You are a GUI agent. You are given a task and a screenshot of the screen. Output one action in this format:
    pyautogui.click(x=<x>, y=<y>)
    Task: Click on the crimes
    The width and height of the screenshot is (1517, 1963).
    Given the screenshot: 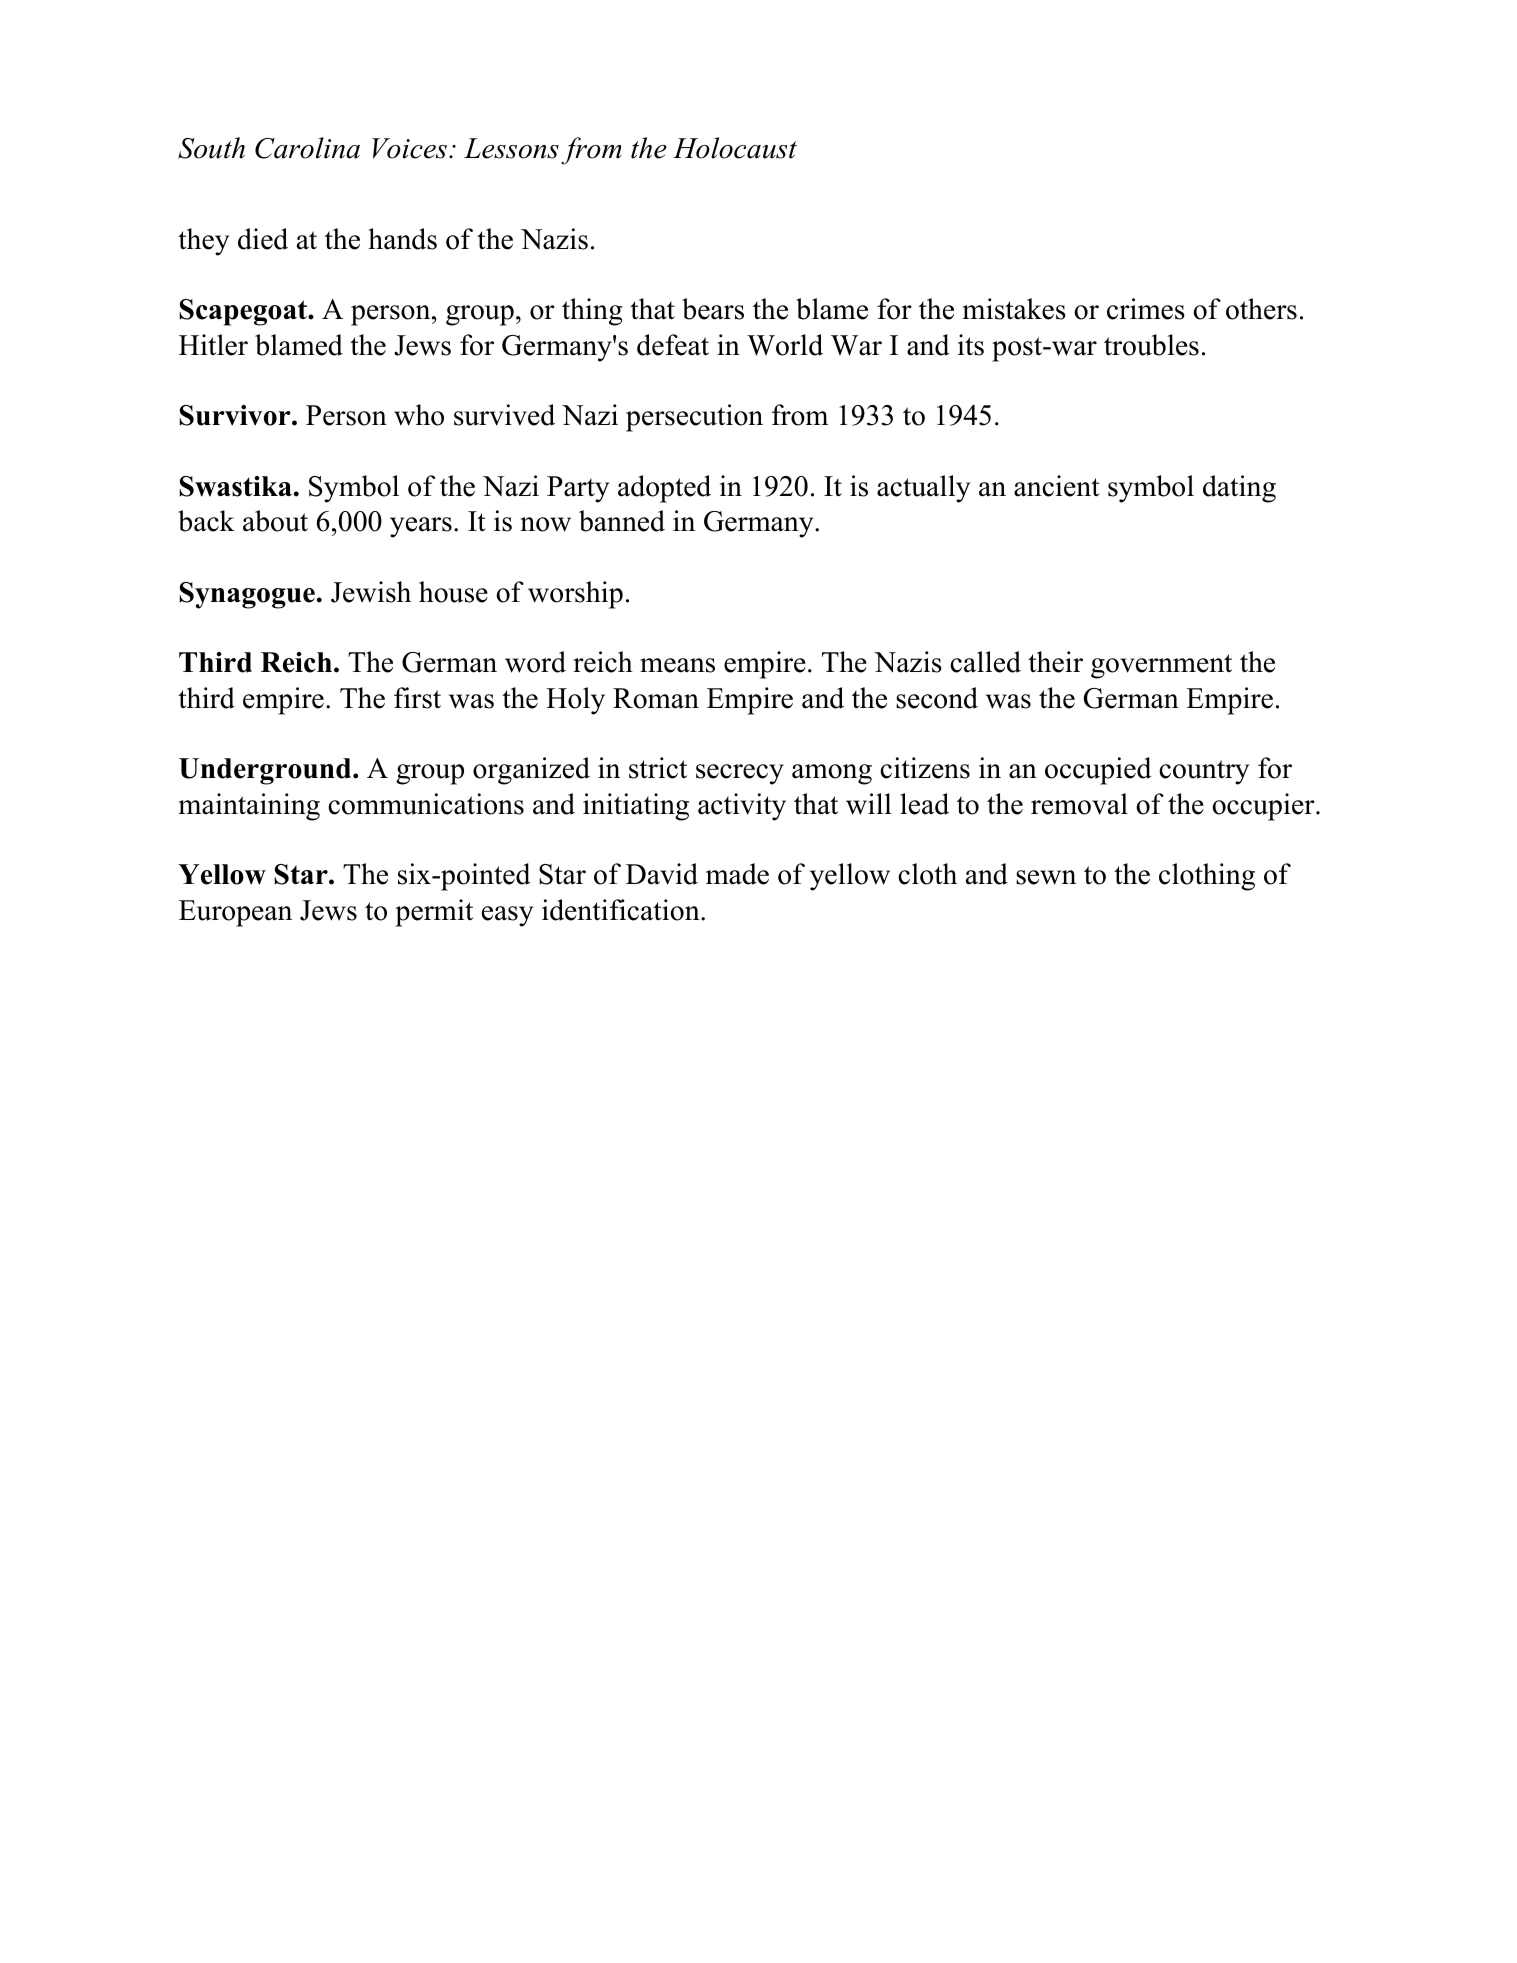 What is the action you would take?
    pyautogui.click(x=1146, y=309)
